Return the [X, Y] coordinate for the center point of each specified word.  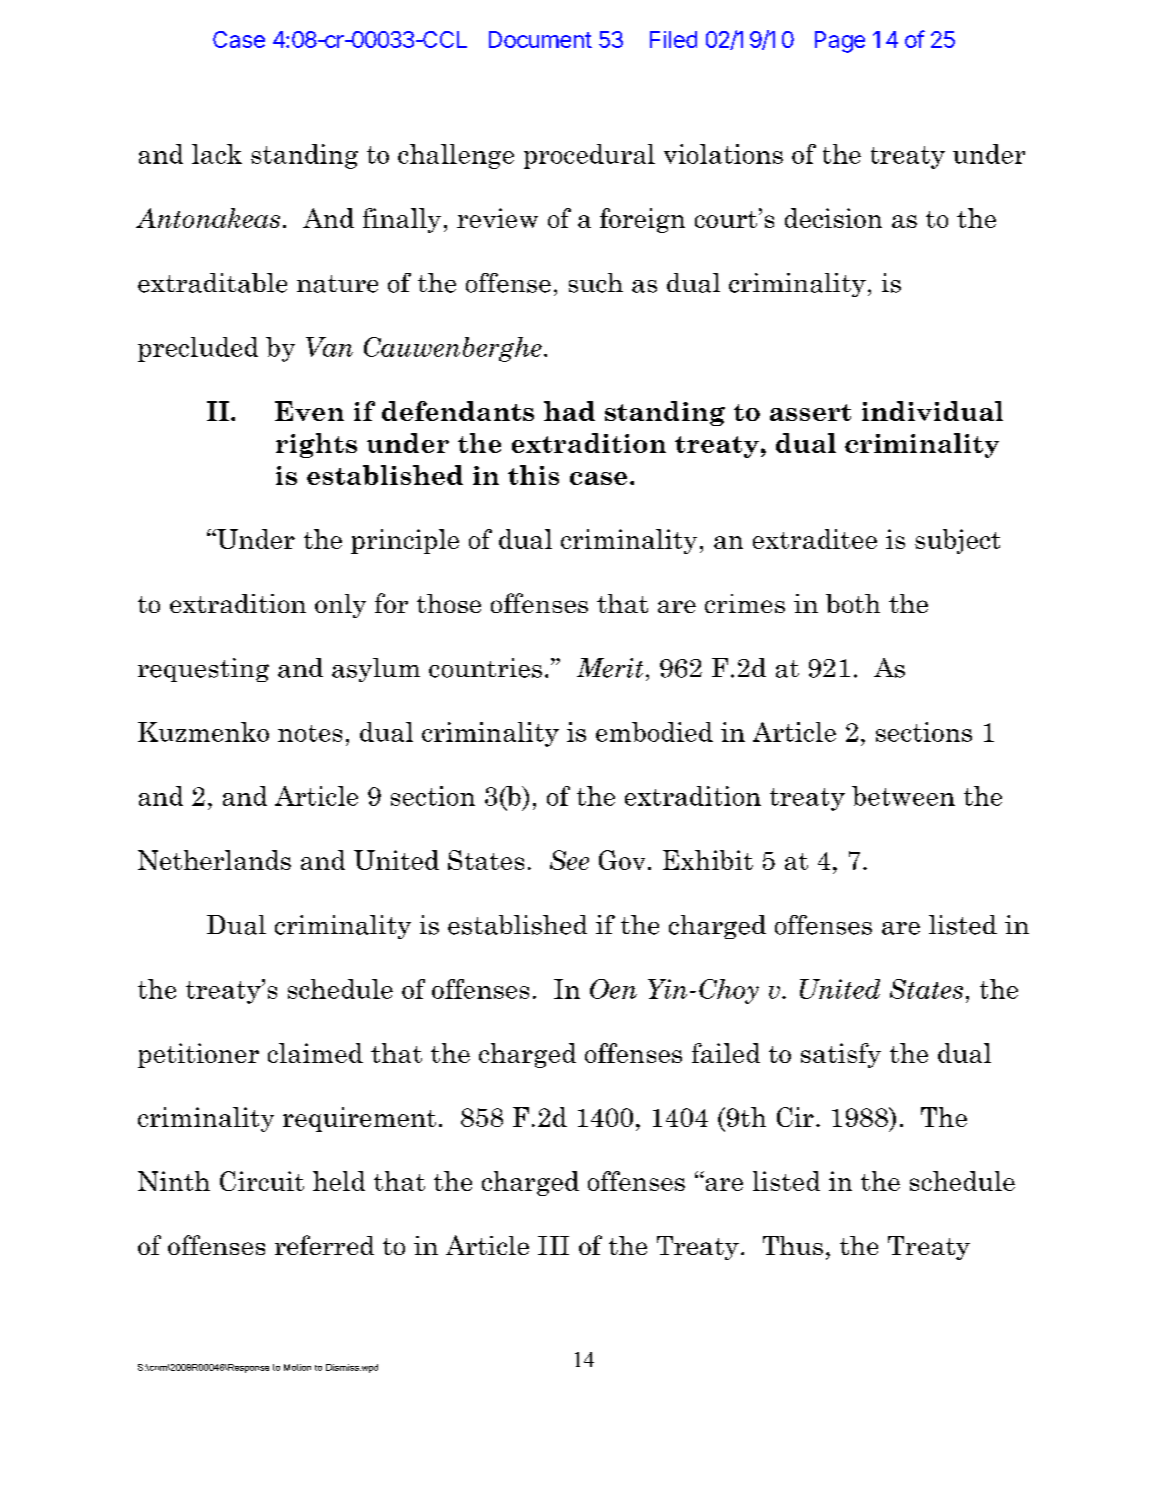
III [553, 1245]
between [903, 796]
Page [840, 42]
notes [310, 733]
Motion [297, 1367]
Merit [610, 668]
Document [540, 39]
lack [217, 154]
